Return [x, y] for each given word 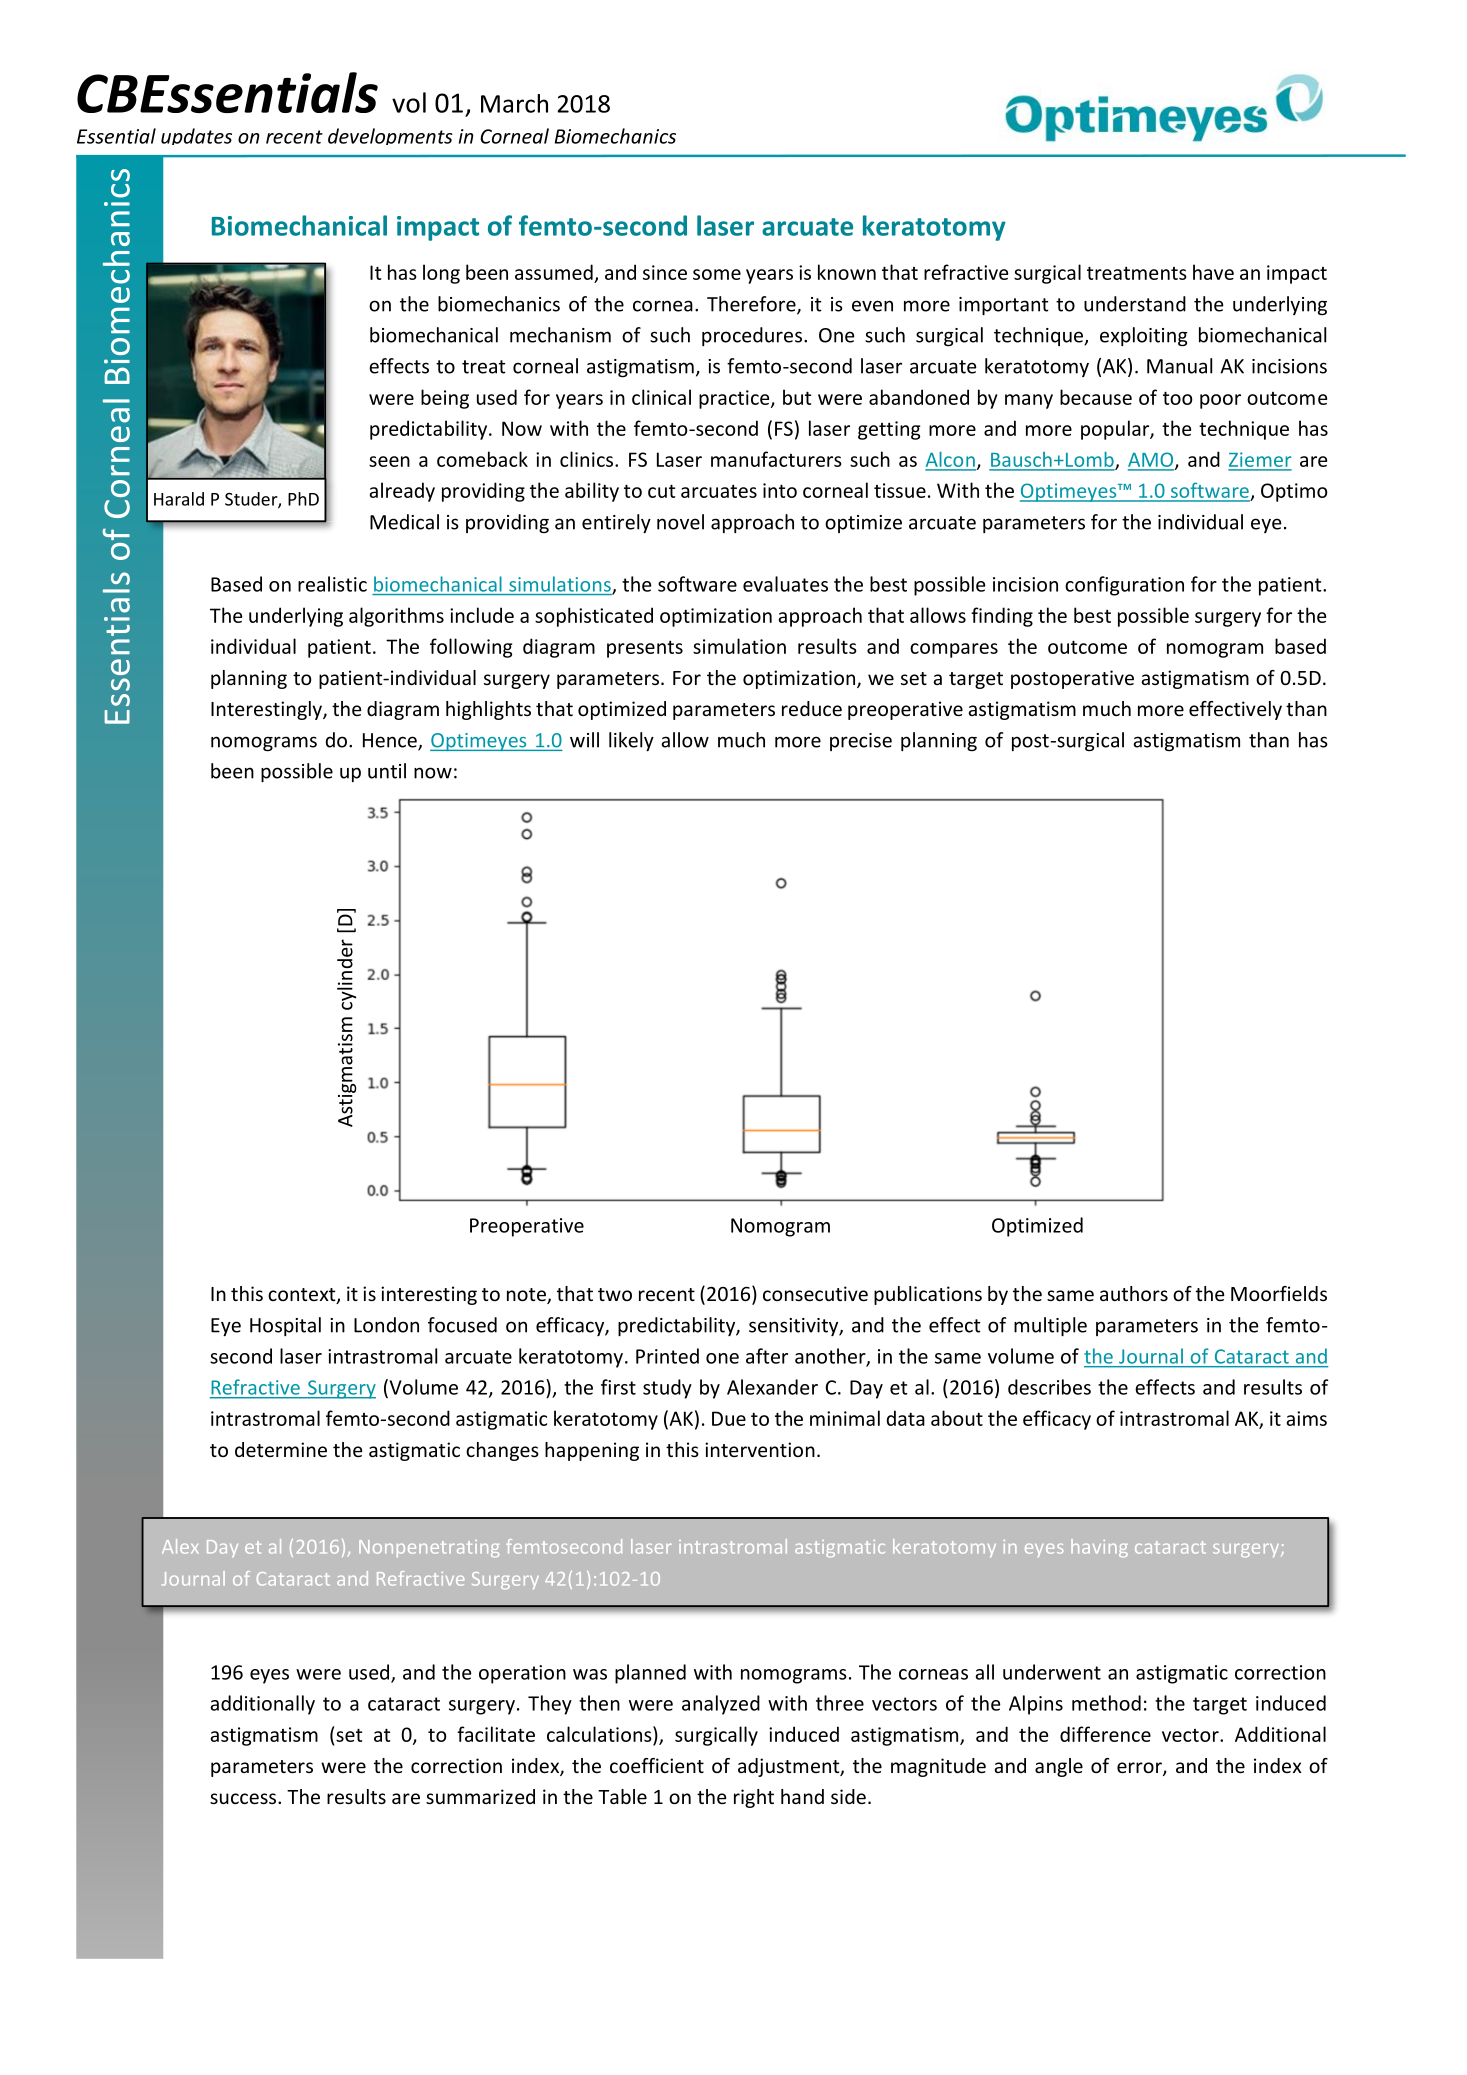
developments [390, 136]
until [387, 771]
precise [861, 742]
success [244, 1798]
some [717, 274]
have [1213, 272]
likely [631, 741]
